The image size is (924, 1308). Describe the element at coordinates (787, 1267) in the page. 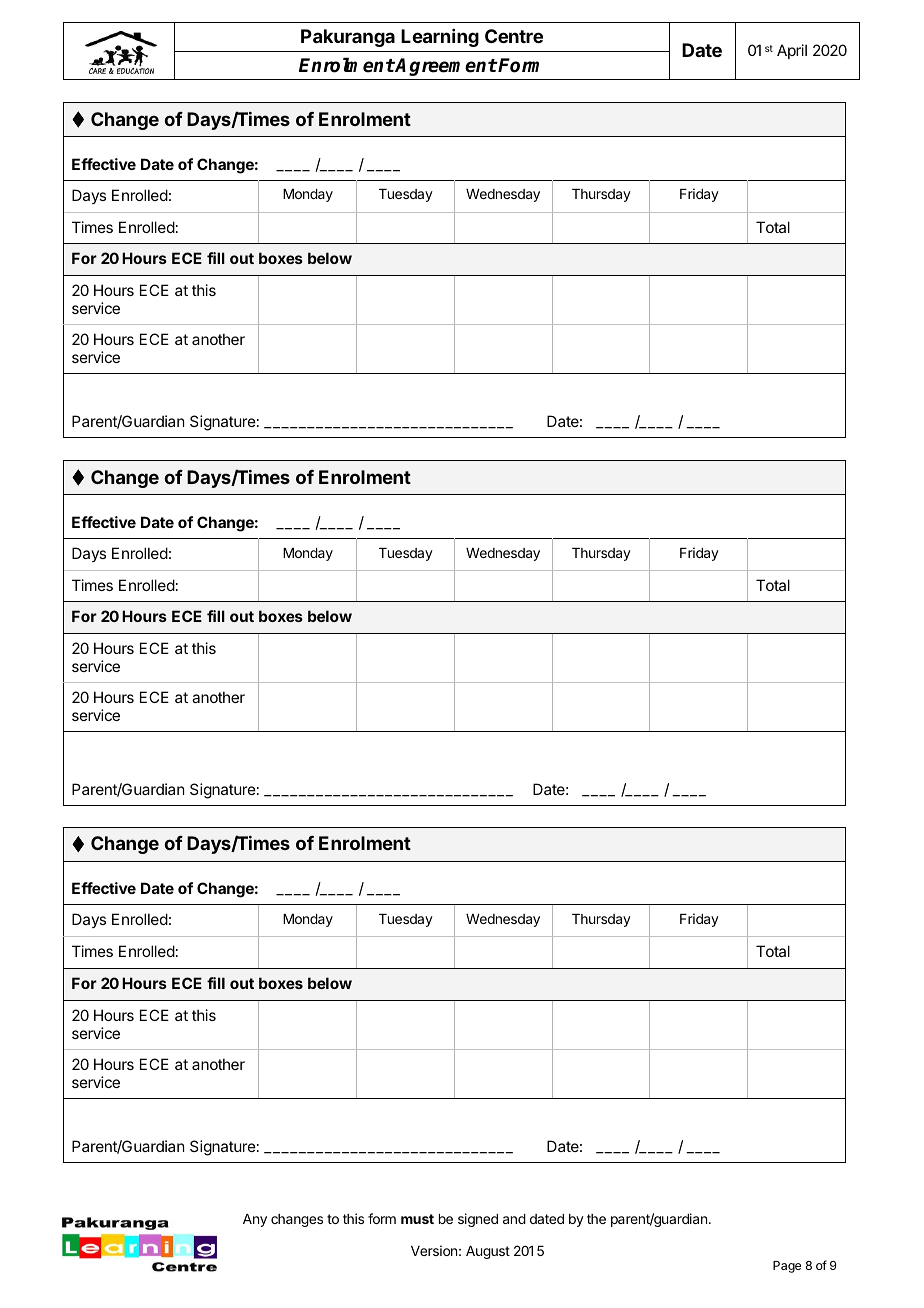

I see `Page` at that location.
